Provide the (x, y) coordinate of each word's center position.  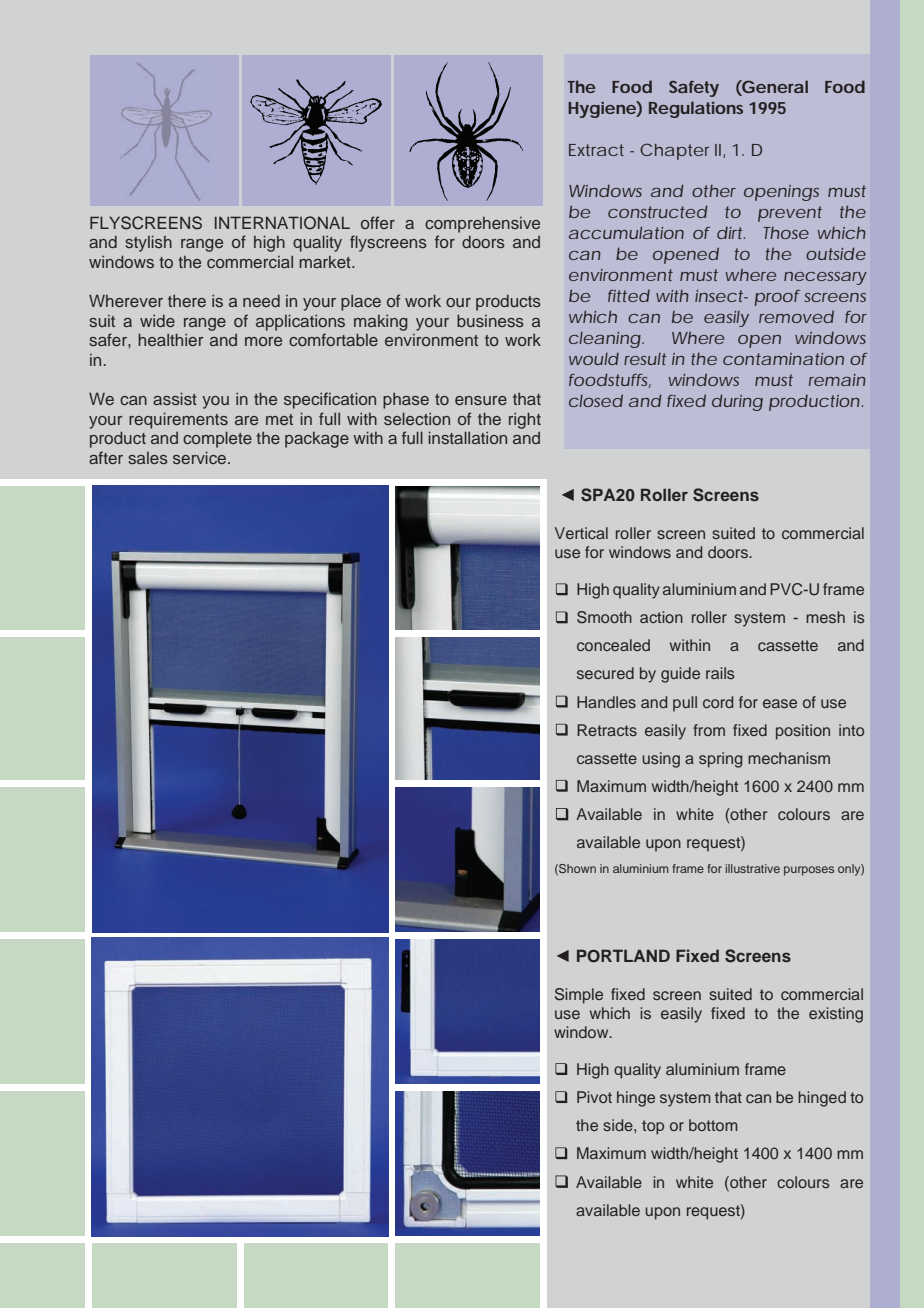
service (201, 457)
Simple (579, 996)
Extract (596, 150)
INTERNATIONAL (282, 223)
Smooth (604, 617)
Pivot (594, 1097)
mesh (825, 617)
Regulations (696, 109)
